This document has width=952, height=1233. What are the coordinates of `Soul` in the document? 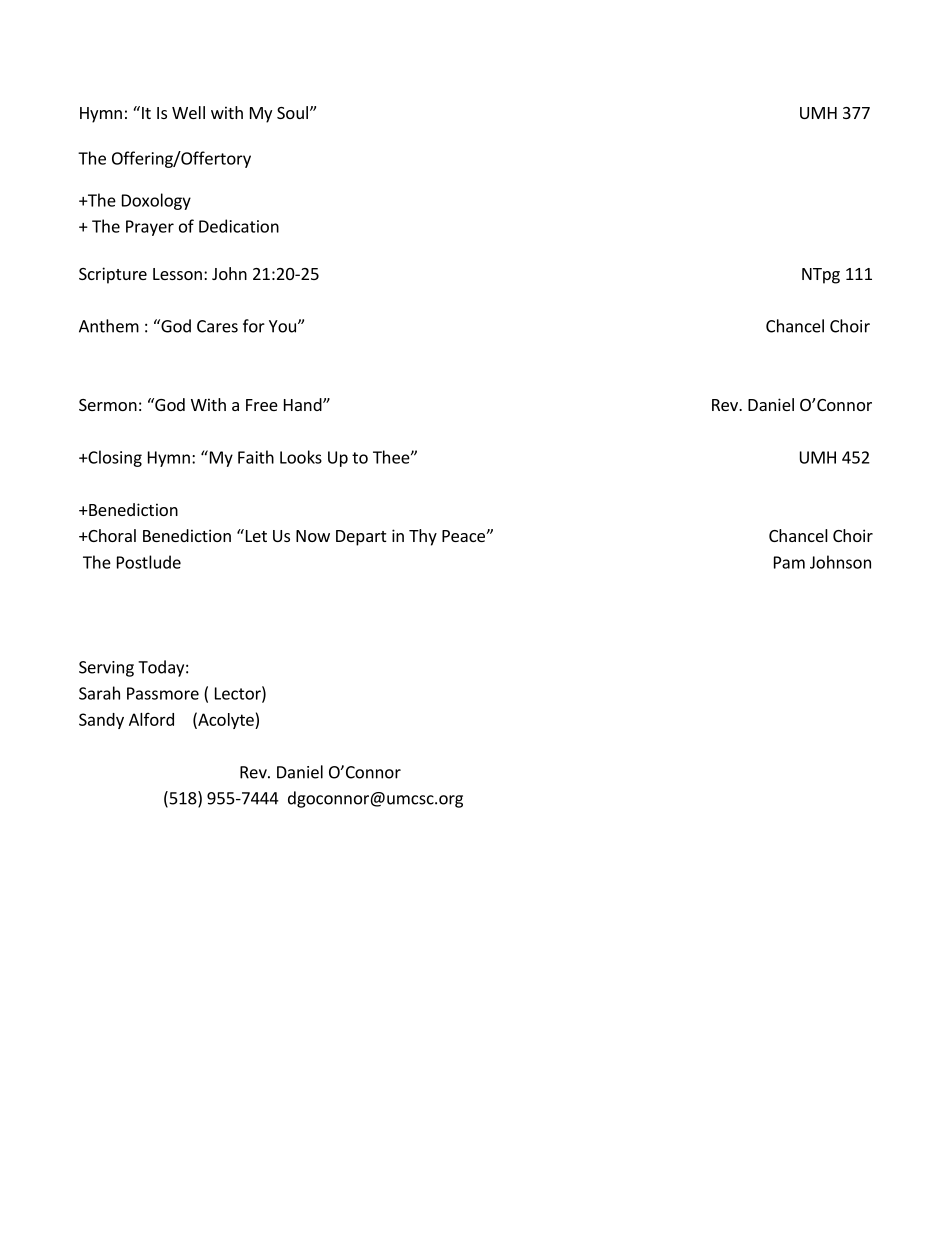 It's located at (292, 112).
